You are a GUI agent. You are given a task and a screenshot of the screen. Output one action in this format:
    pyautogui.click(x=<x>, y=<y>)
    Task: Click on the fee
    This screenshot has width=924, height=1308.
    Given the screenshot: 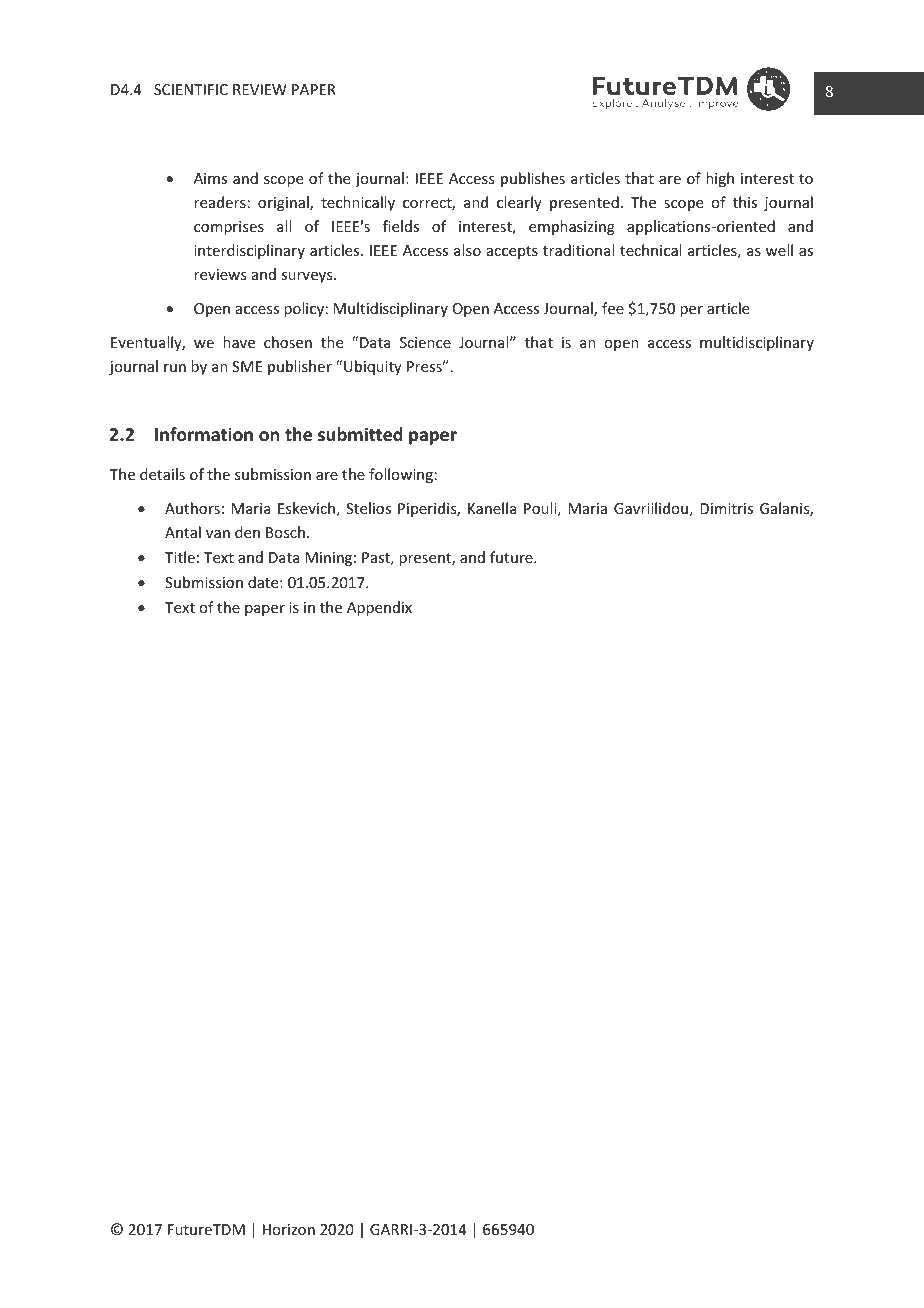 What is the action you would take?
    pyautogui.click(x=613, y=308)
